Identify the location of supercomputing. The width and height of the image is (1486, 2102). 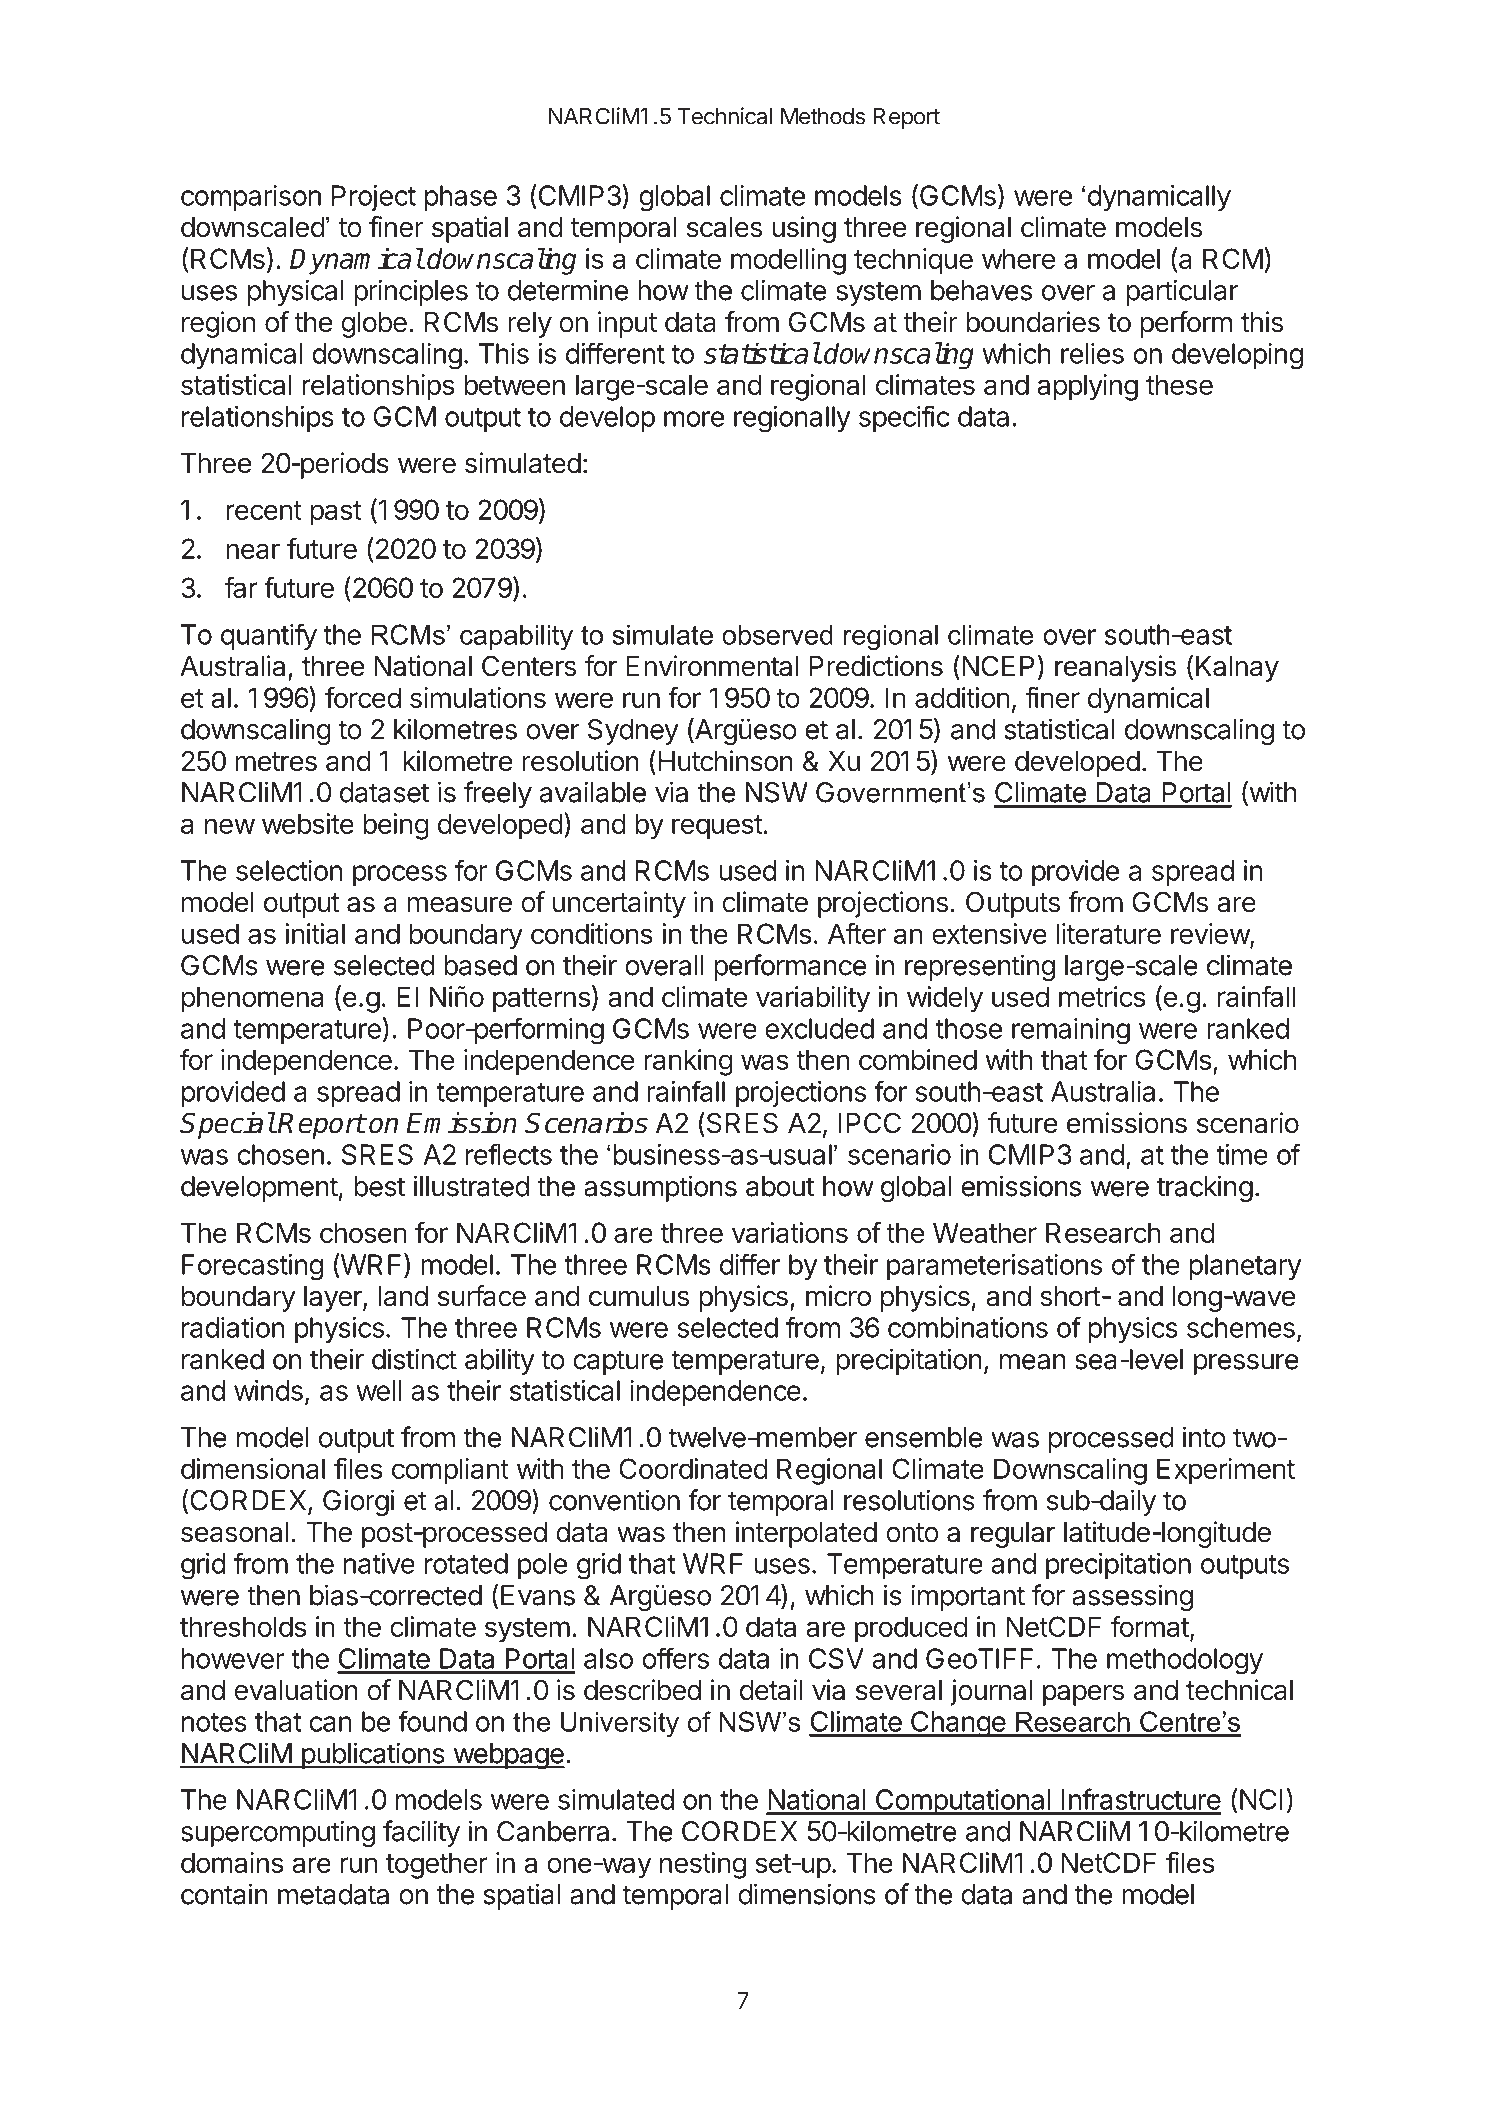
(278, 1833).
